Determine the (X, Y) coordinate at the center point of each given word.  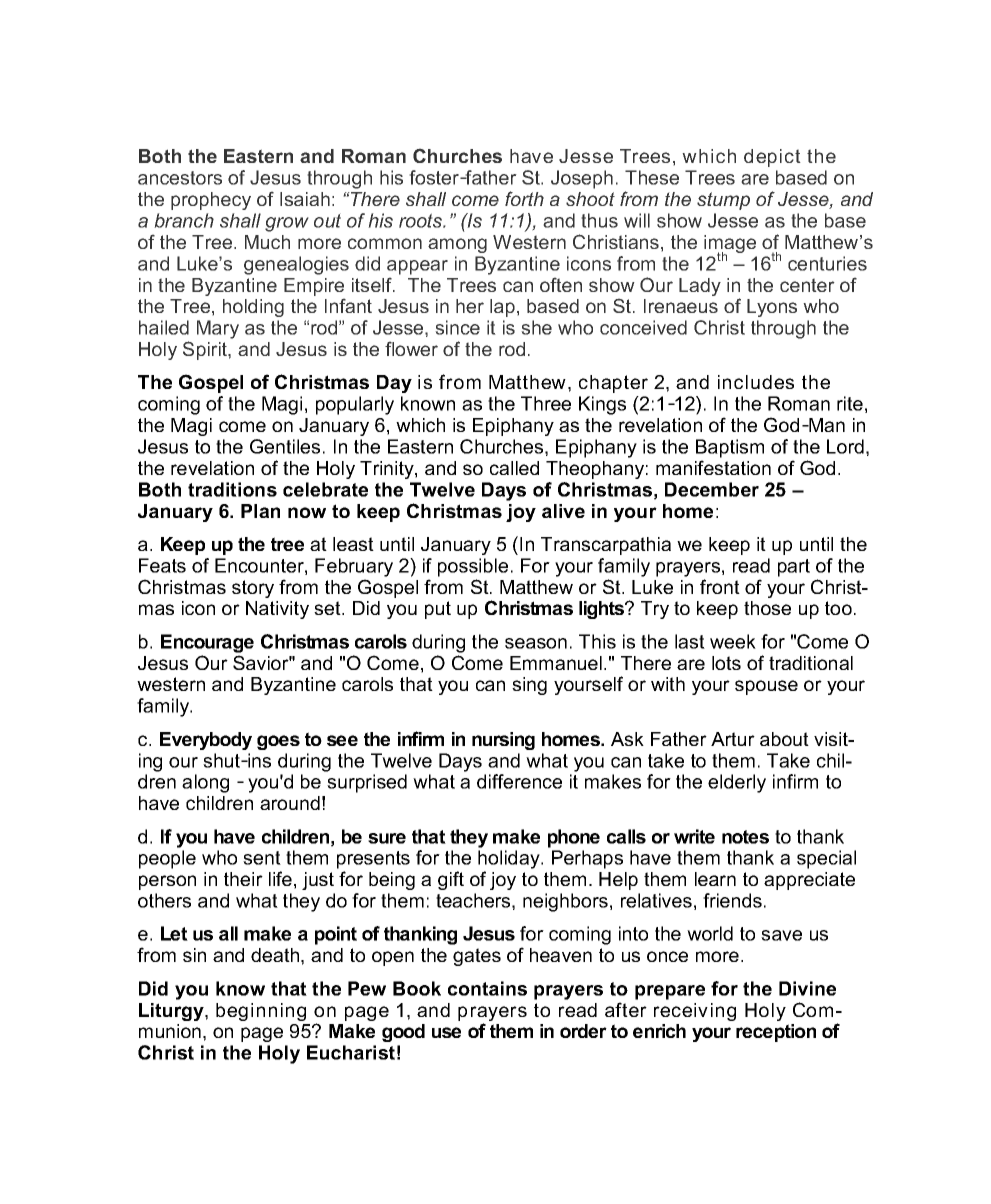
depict (772, 158)
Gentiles (285, 446)
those (767, 608)
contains (487, 988)
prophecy (211, 201)
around (290, 803)
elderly (737, 783)
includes (756, 382)
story (253, 589)
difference (519, 781)
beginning (261, 1012)
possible (473, 567)
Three (546, 403)
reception (776, 1033)
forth (524, 198)
